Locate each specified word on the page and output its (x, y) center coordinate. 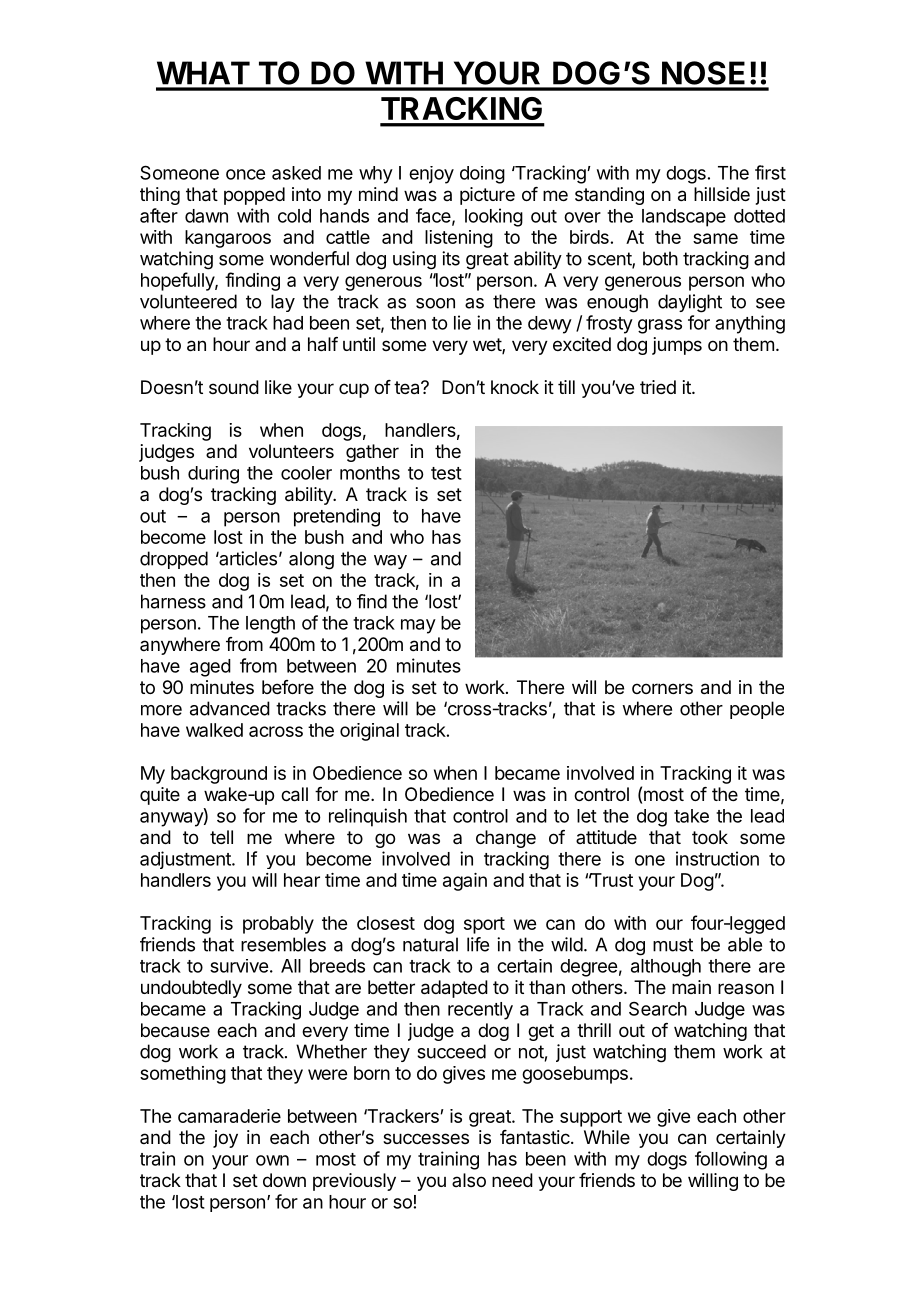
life (478, 944)
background (219, 775)
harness (173, 601)
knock (515, 387)
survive (239, 966)
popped (254, 196)
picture (487, 196)
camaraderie (229, 1116)
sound (234, 387)
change (506, 839)
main (691, 987)
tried (658, 387)
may (418, 626)
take (691, 816)
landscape (684, 218)
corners (662, 688)
